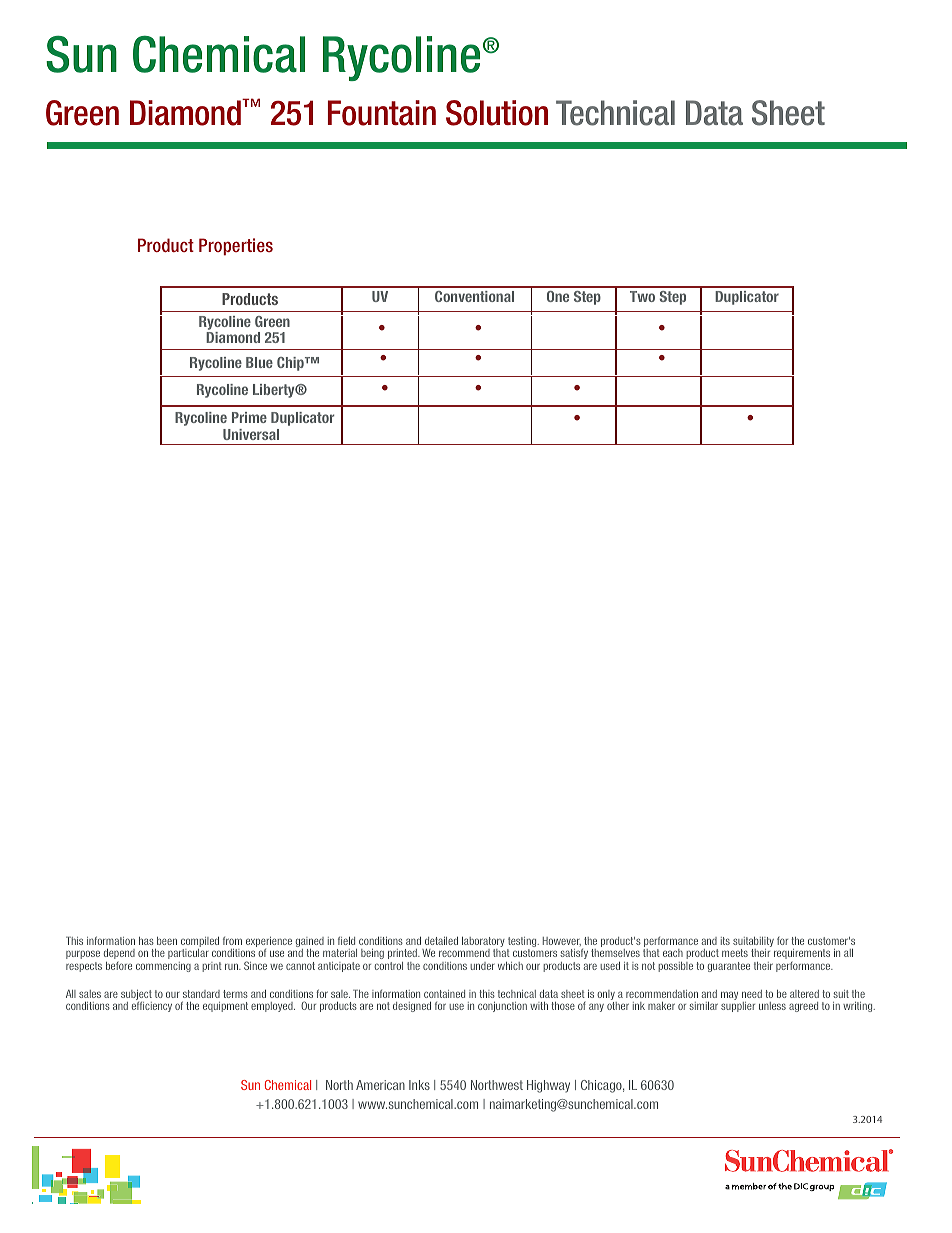 The image size is (952, 1233). Describe the element at coordinates (497, 113) in the screenshot. I see `Solution` at that location.
